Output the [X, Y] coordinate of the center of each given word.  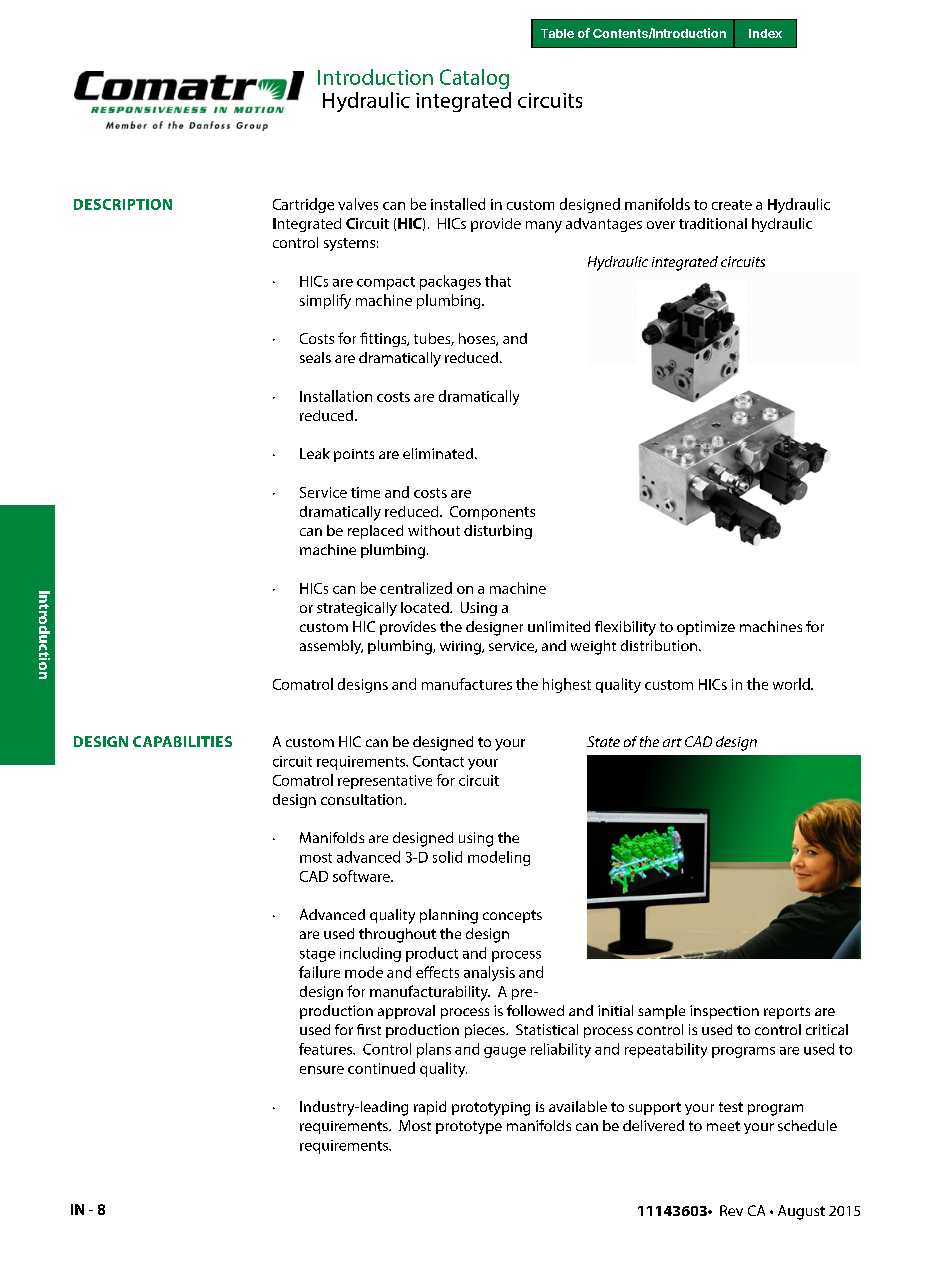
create [732, 205]
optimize [706, 628]
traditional [713, 223]
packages [450, 282]
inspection [724, 1012]
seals [315, 357]
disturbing [498, 532]
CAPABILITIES [182, 741]
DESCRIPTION [123, 204]
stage [317, 955]
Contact [438, 761]
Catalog [474, 79]
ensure [322, 1070]
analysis [489, 973]
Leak [315, 453]
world [792, 684]
